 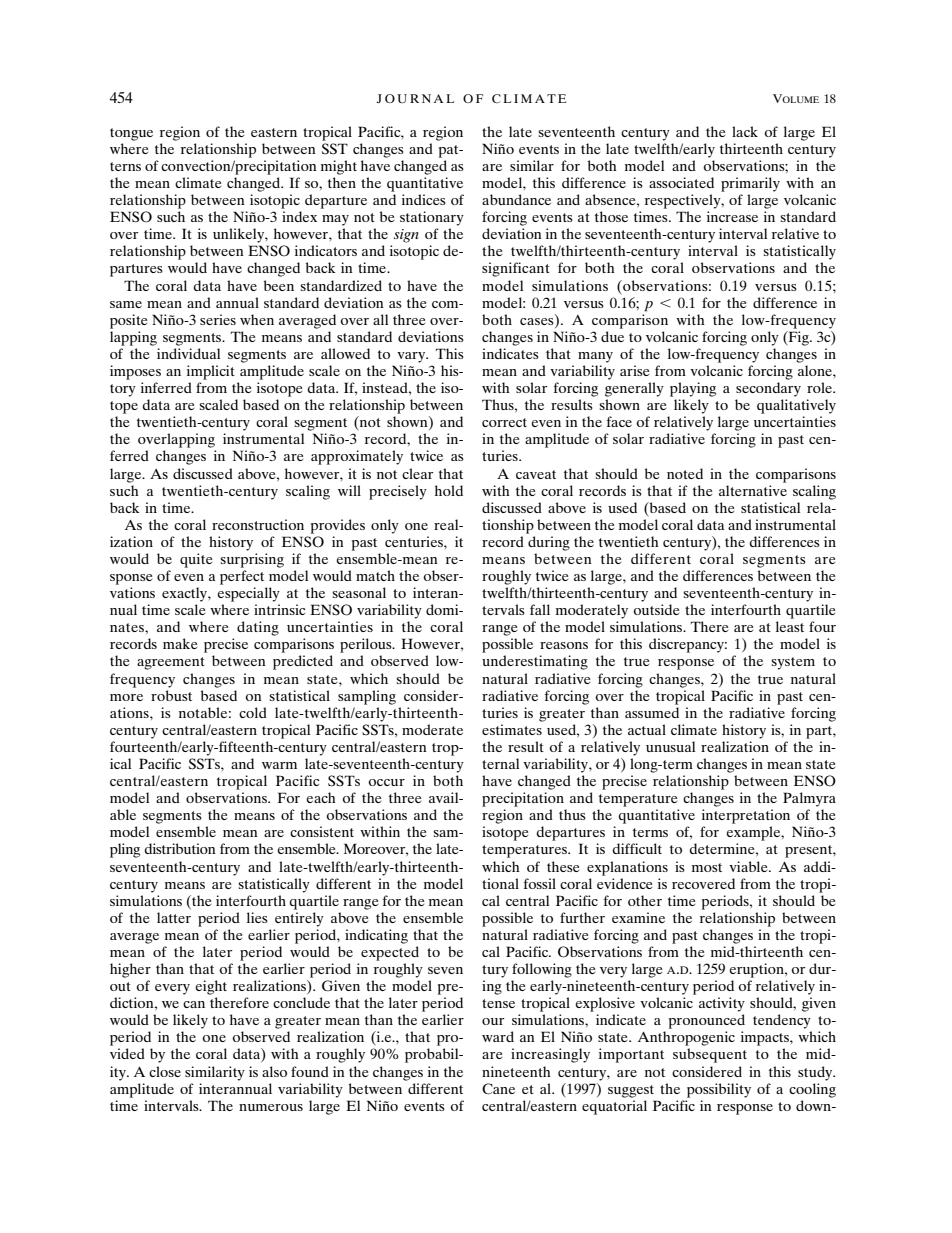 What do you see at coordinates (512, 729) in the image?
I see `estimates` at bounding box center [512, 729].
